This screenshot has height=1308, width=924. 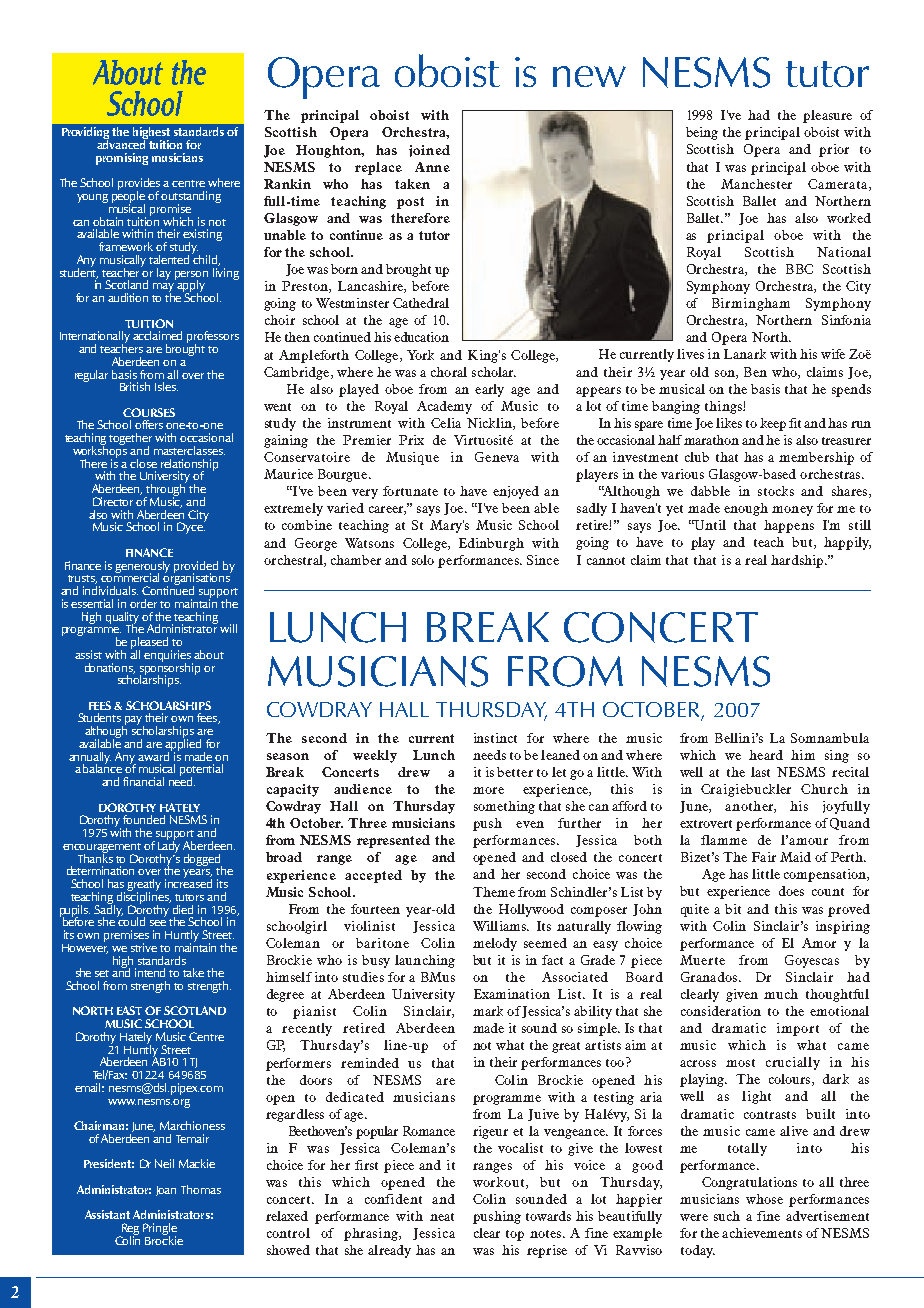 What do you see at coordinates (819, 943) in the screenshot?
I see `Amor` at bounding box center [819, 943].
